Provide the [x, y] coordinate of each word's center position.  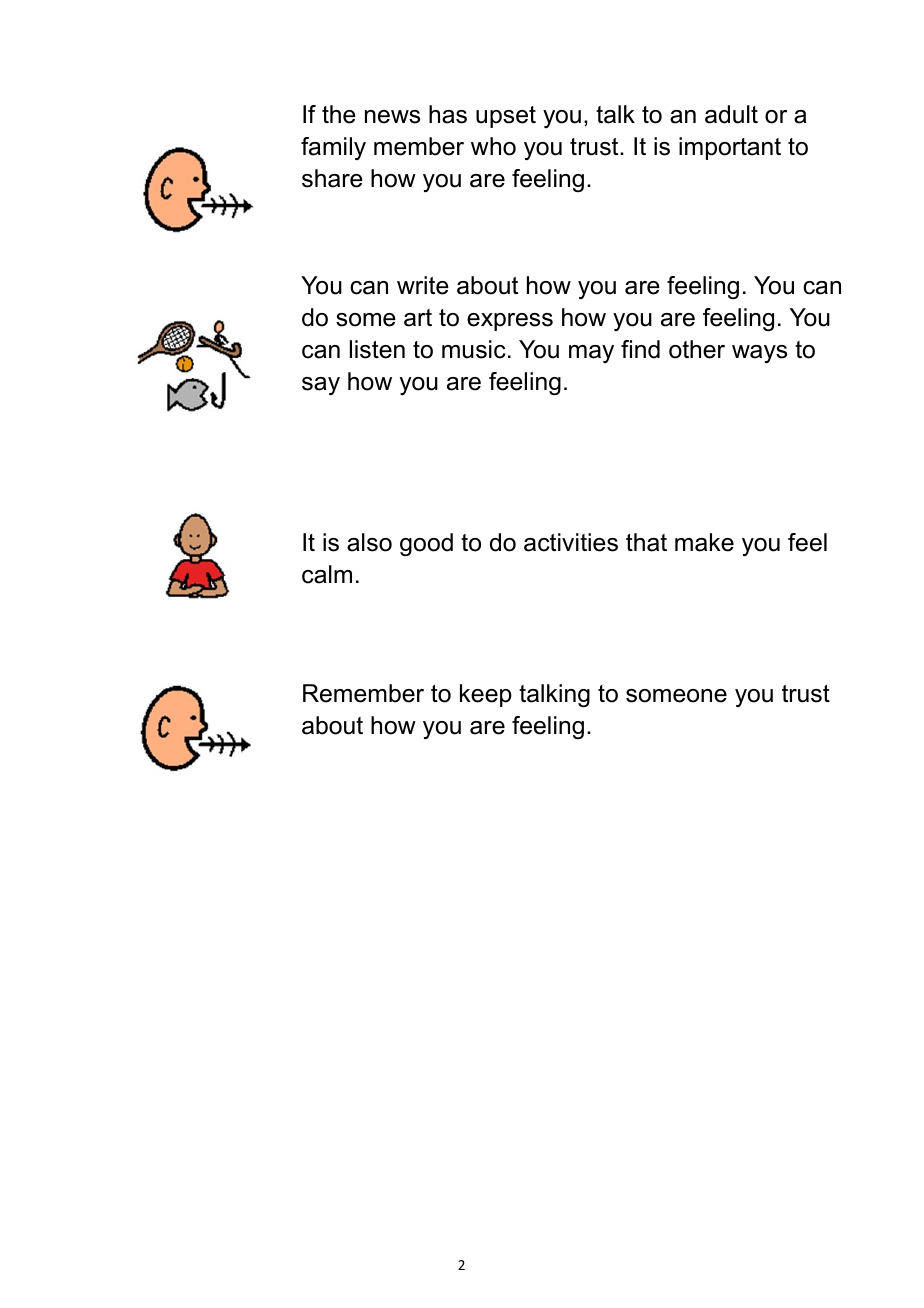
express [510, 322]
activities [571, 542]
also [369, 542]
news [392, 117]
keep [486, 695]
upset [506, 117]
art [418, 318]
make [704, 542]
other [697, 349]
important [730, 148]
